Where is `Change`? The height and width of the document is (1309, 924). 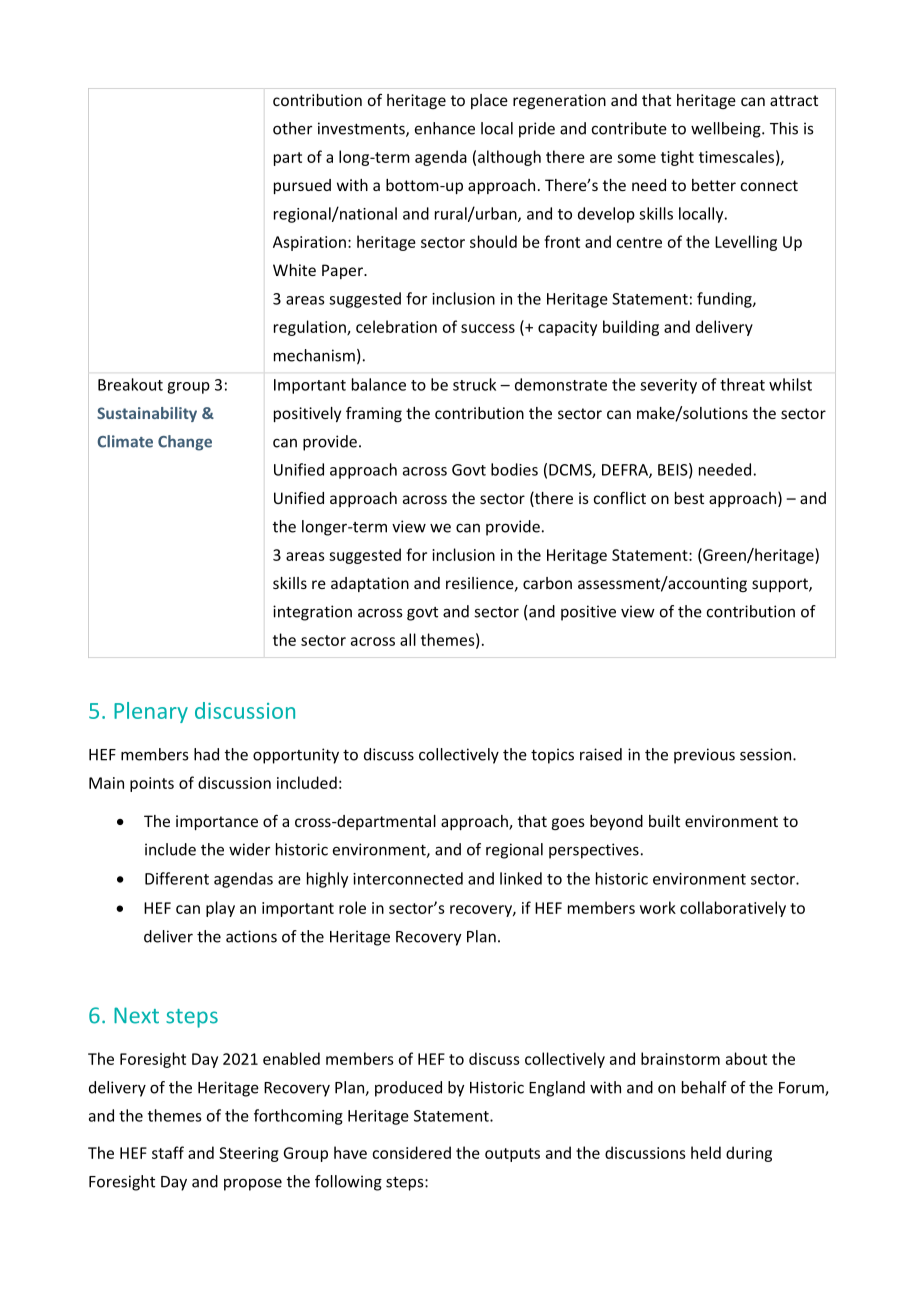 Change is located at coordinates (185, 443).
